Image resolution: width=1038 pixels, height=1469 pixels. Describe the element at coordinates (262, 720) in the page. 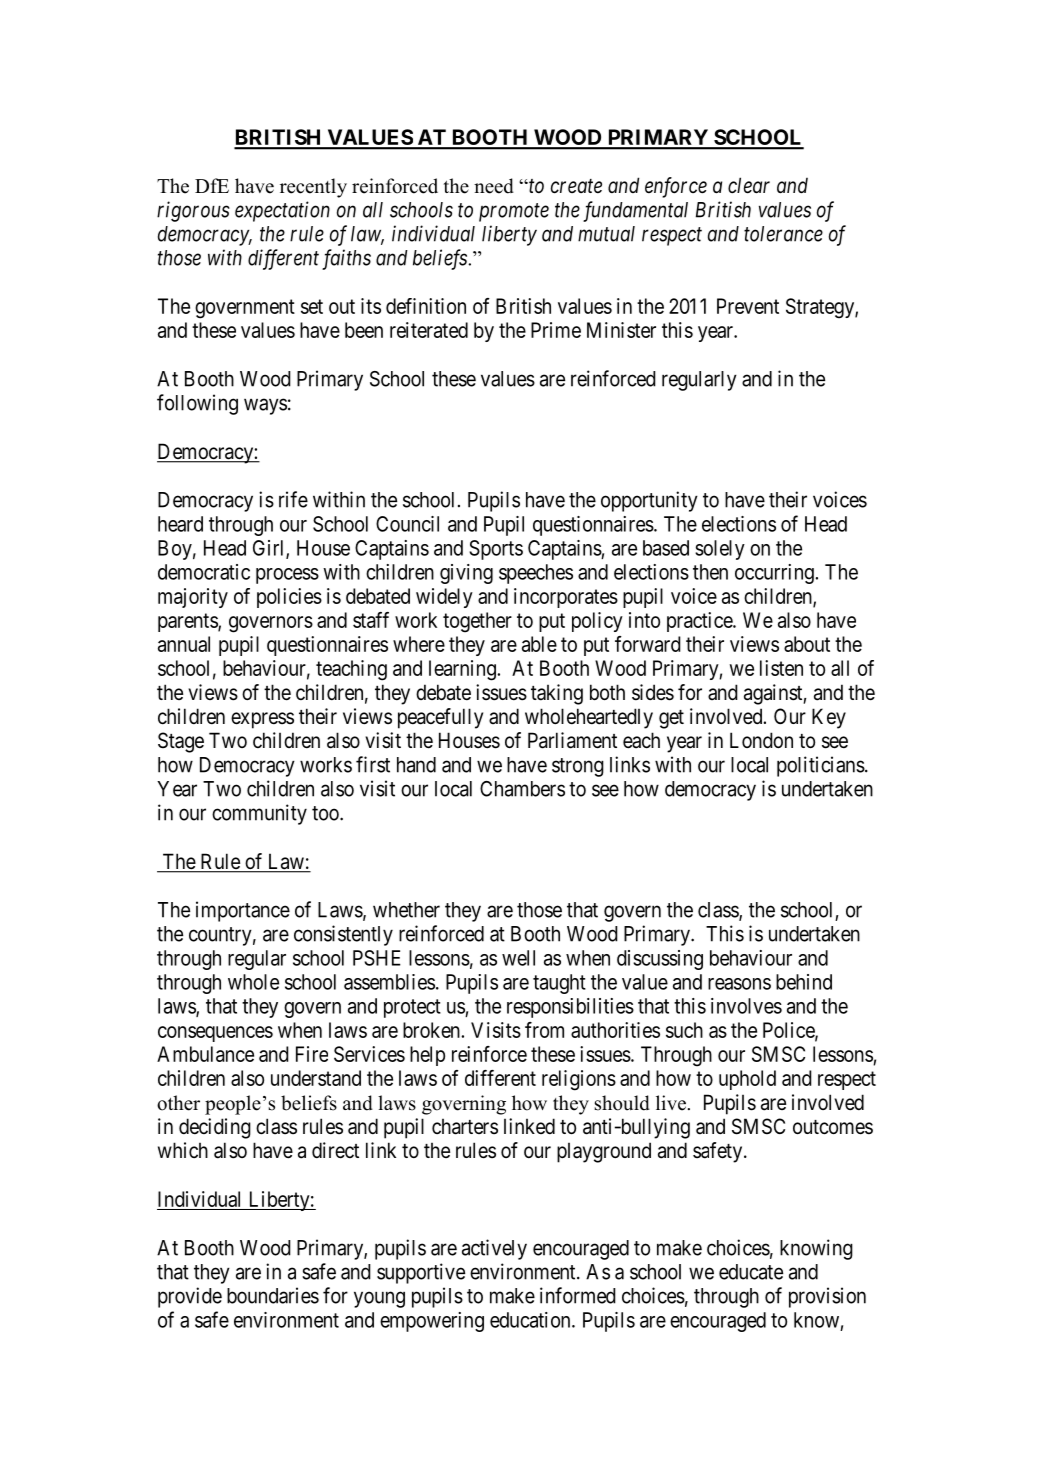

I see `express` at that location.
